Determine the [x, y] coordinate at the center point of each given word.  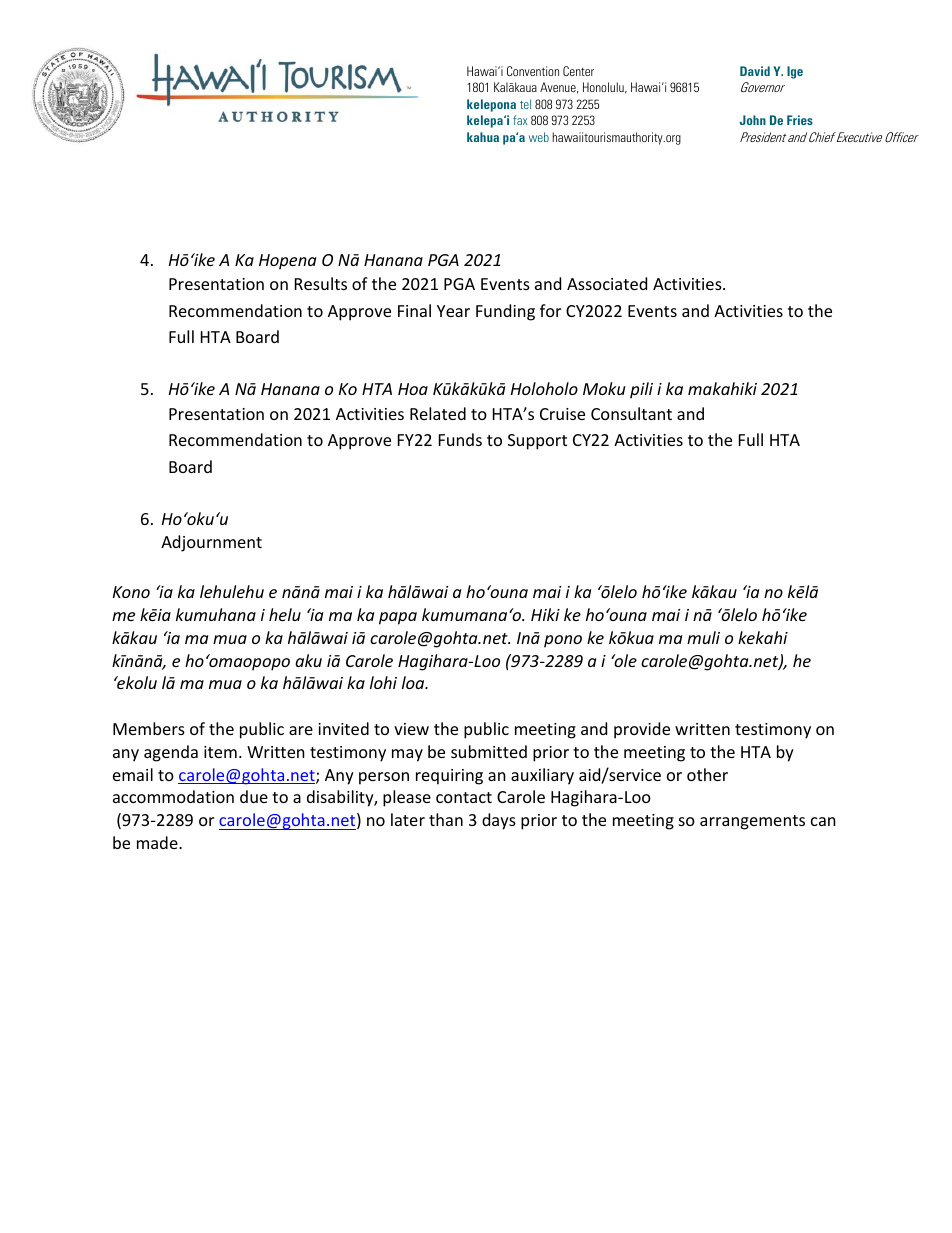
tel [525, 104]
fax [520, 120]
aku [308, 660]
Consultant [631, 413]
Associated [607, 283]
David [755, 71]
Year [453, 311]
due [254, 796]
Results [321, 283]
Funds [460, 439]
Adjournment [211, 543]
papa [398, 618]
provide [642, 730]
